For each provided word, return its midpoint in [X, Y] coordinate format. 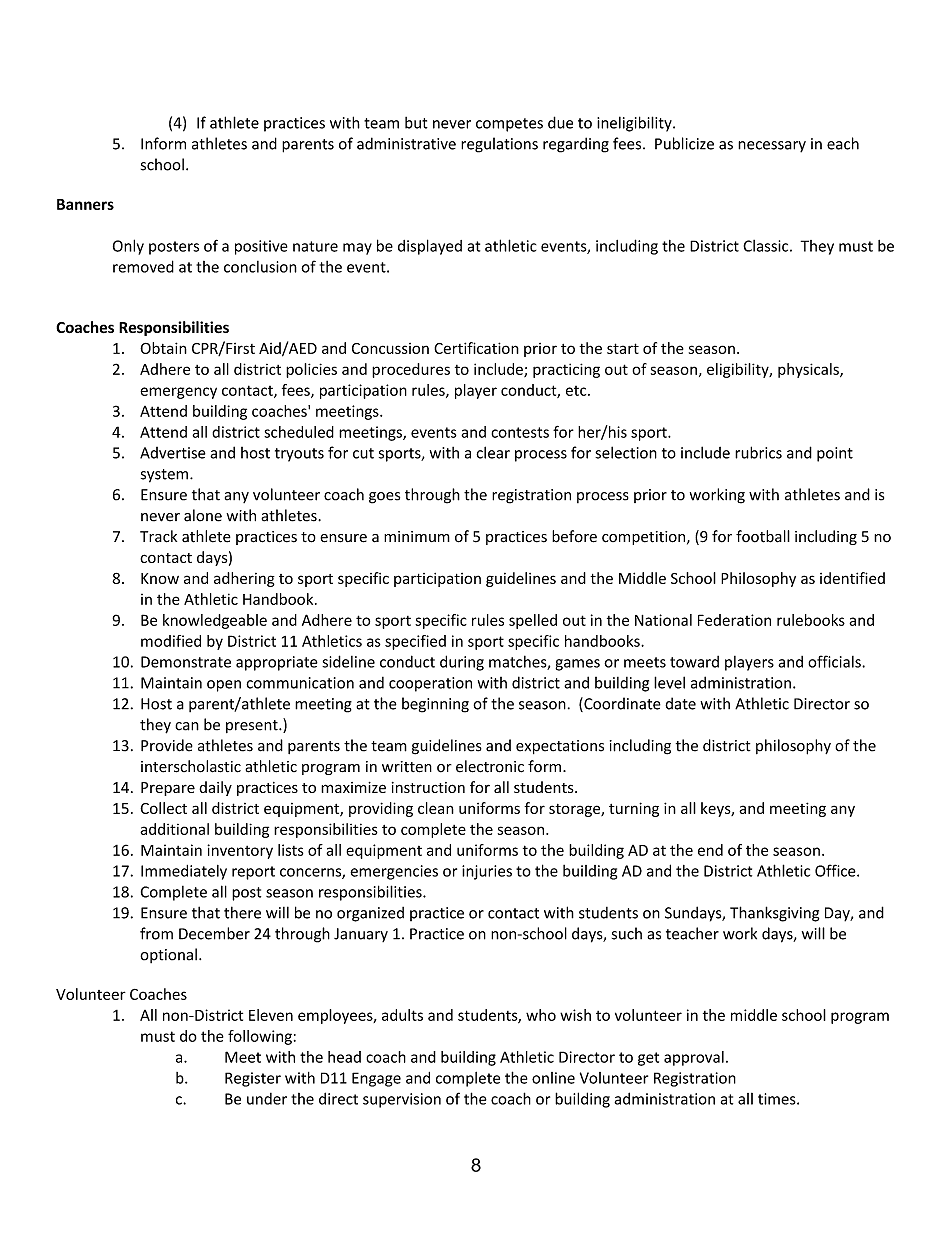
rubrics [758, 452]
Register [253, 1079]
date [680, 703]
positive [261, 247]
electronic [490, 766]
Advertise [173, 453]
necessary [772, 147]
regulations [499, 145]
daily [215, 788]
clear [493, 452]
